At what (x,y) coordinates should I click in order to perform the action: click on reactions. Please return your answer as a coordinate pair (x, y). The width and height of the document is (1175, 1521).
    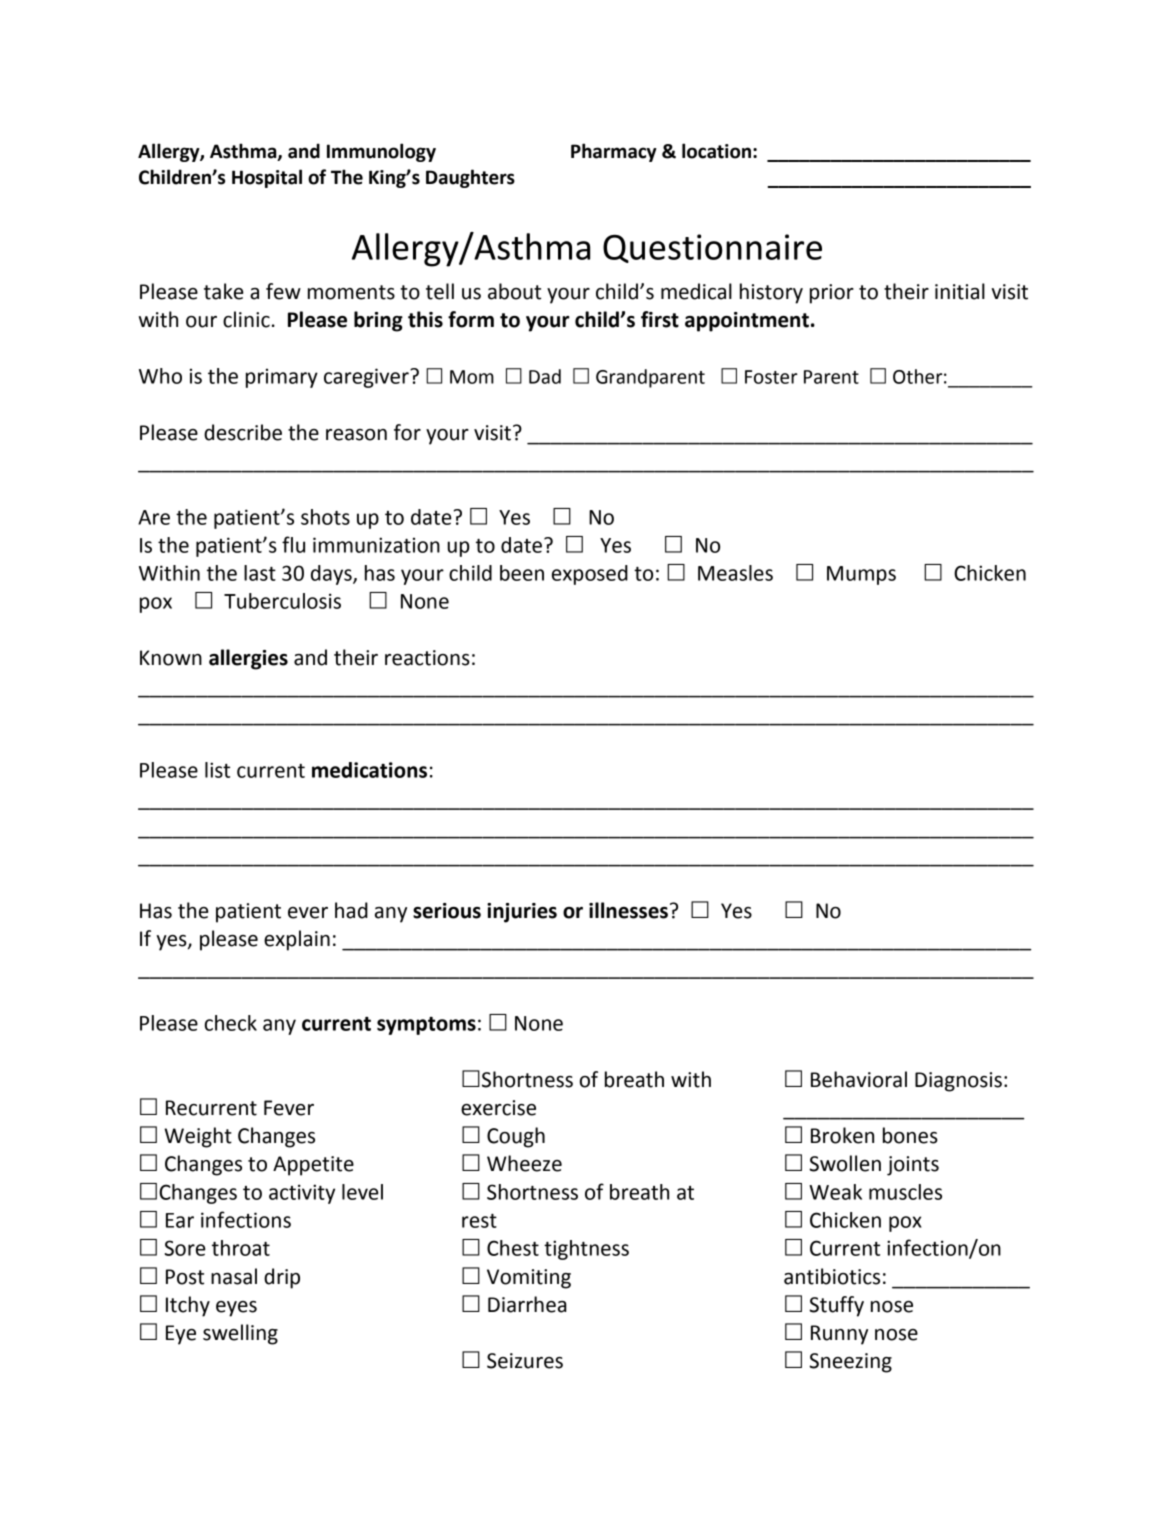
    Looking at the image, I should click on (427, 658).
